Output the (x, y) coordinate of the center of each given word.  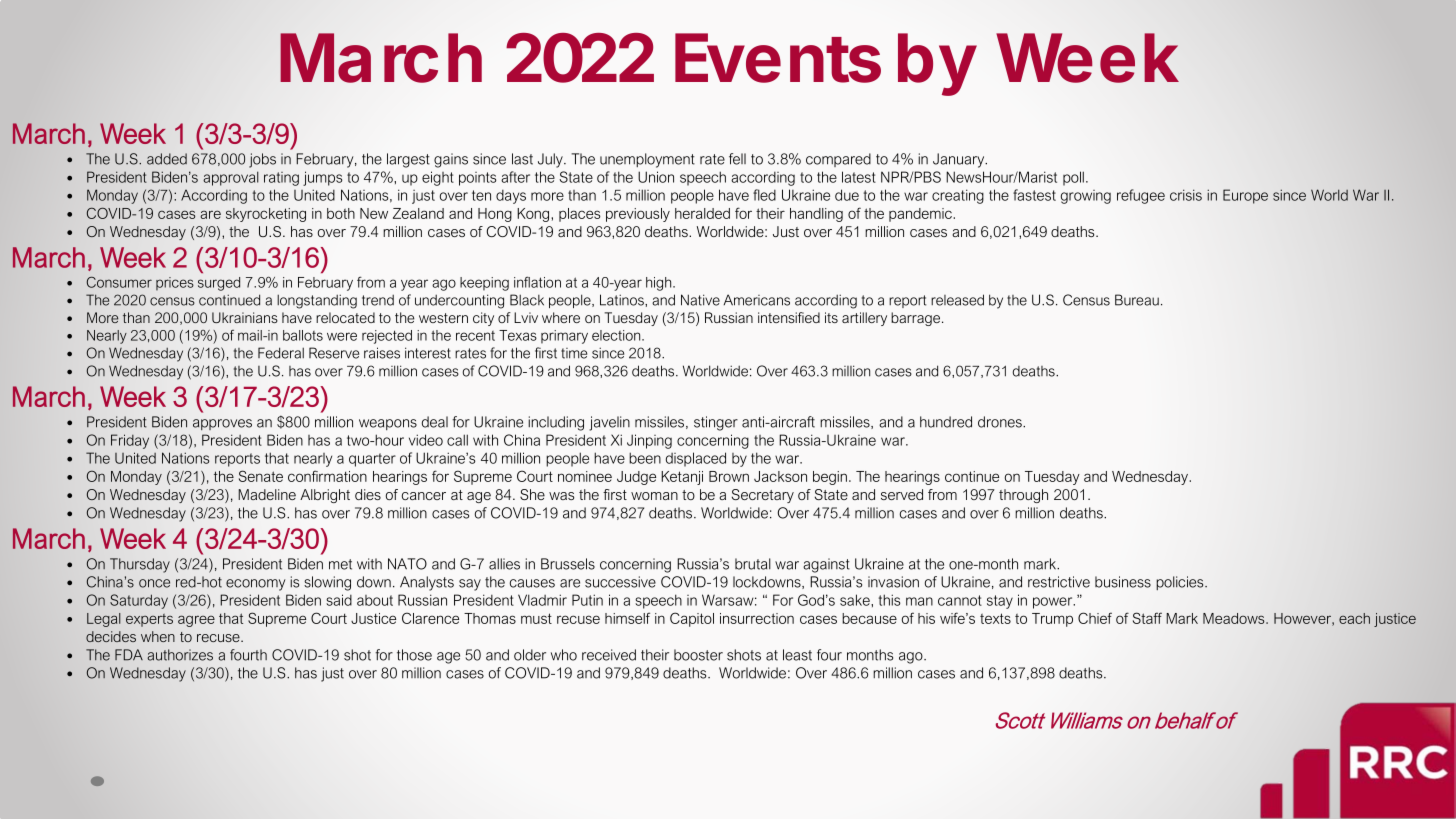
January (960, 160)
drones (1001, 422)
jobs (262, 160)
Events (778, 58)
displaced (696, 459)
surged (219, 284)
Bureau (1137, 300)
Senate (261, 476)
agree (196, 621)
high (660, 284)
